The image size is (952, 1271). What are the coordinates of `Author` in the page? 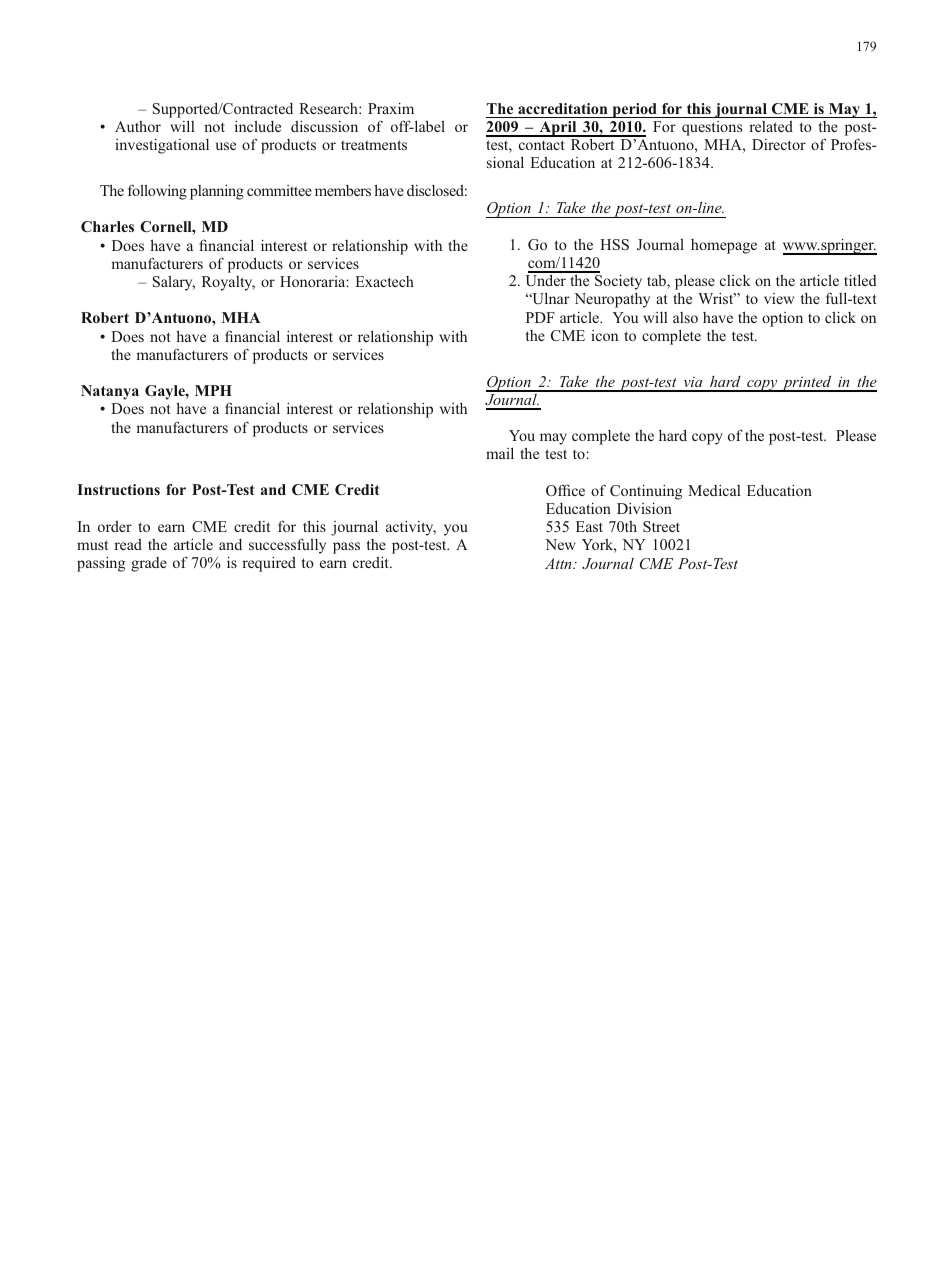 It's located at (138, 126).
